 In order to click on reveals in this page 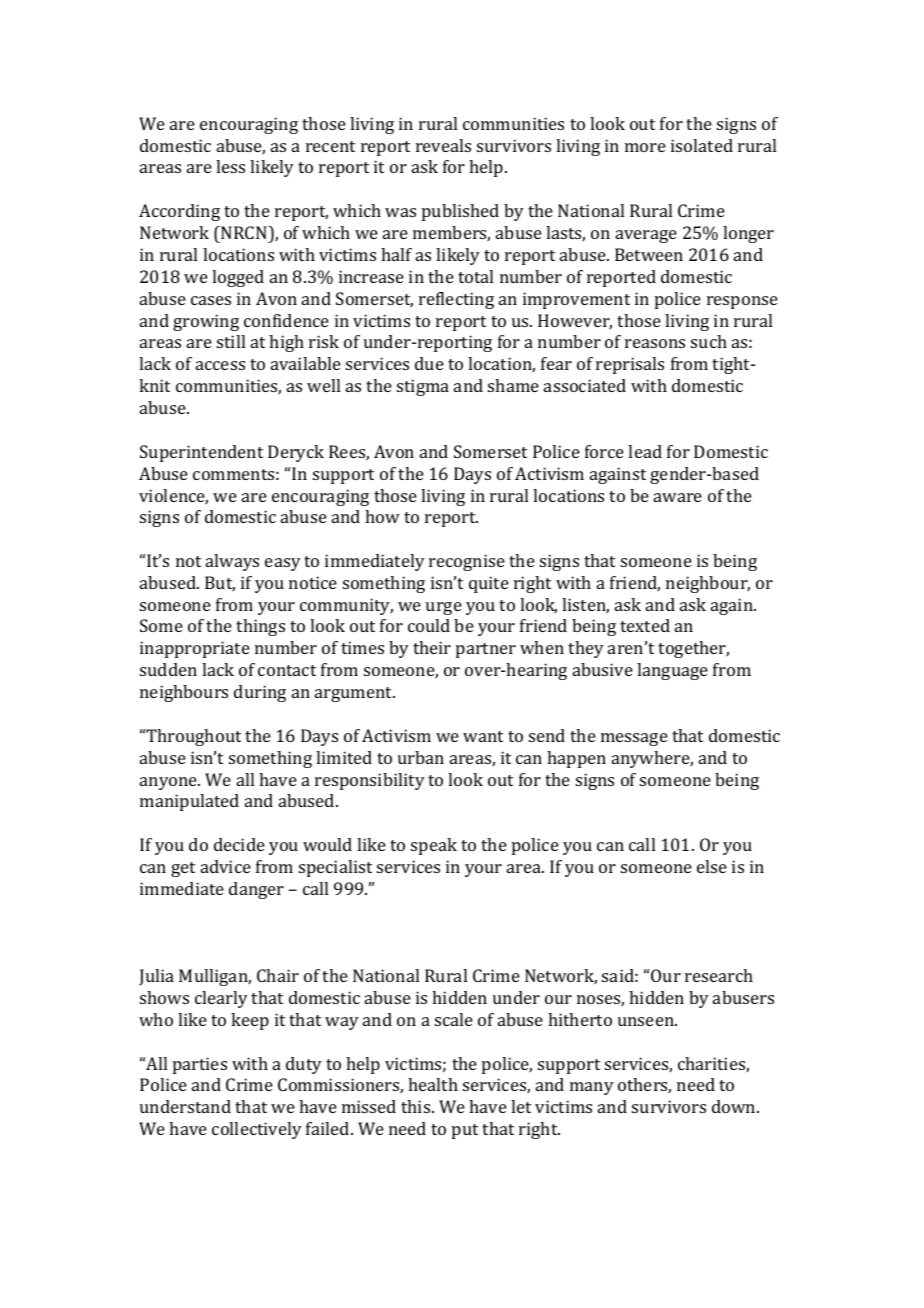, I will do `click(443, 145)`.
